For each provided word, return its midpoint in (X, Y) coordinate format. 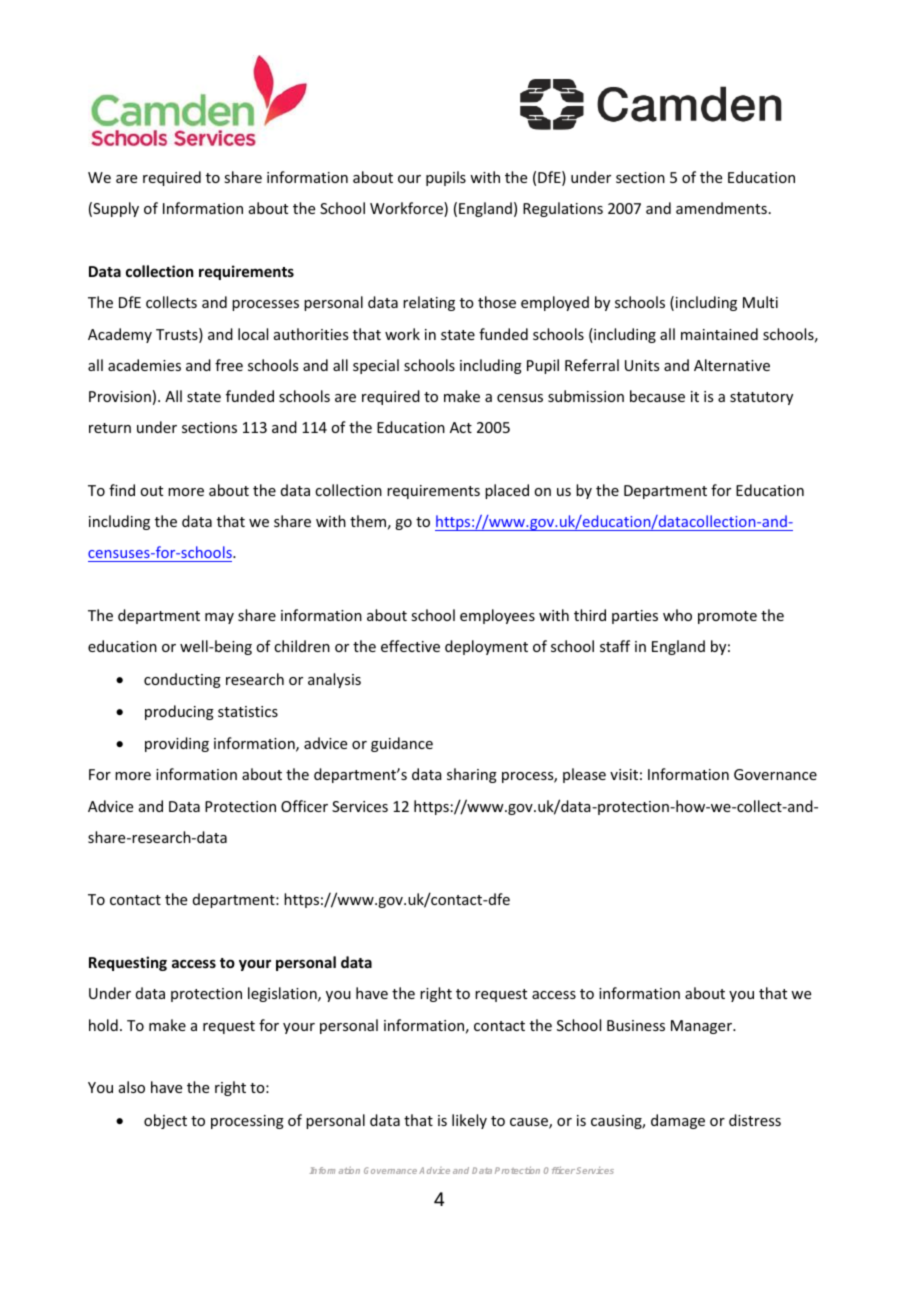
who (677, 615)
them (368, 521)
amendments (721, 208)
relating (429, 303)
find (122, 490)
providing (177, 744)
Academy (120, 335)
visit (624, 774)
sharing (472, 775)
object (165, 1121)
